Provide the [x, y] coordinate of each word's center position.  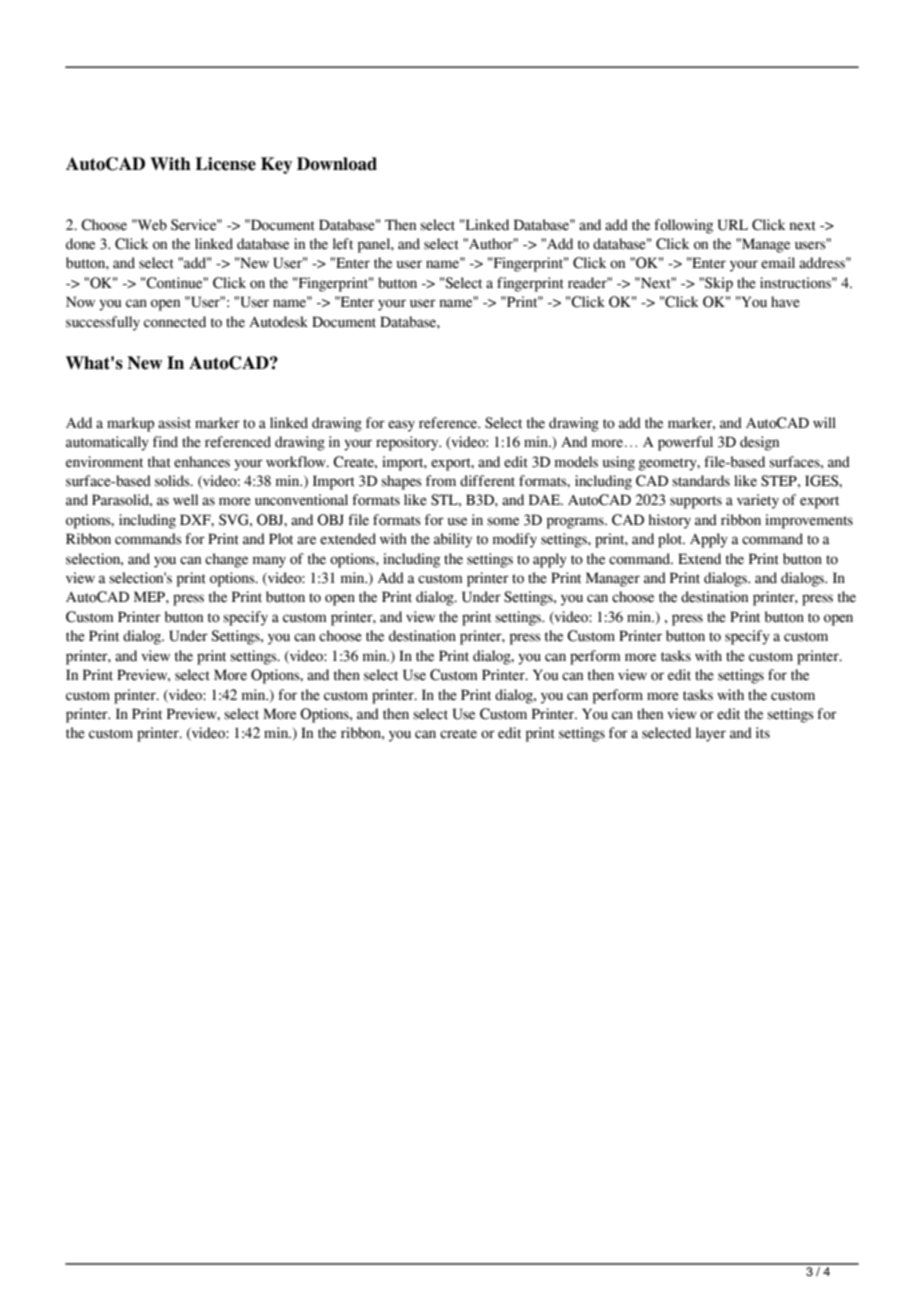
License [225, 164]
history [669, 521]
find [165, 442]
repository [408, 443]
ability [453, 540]
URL [733, 225]
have [785, 302]
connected [175, 322]
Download [337, 164]
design [759, 443]
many [269, 562]
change [226, 560]
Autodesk [278, 322]
